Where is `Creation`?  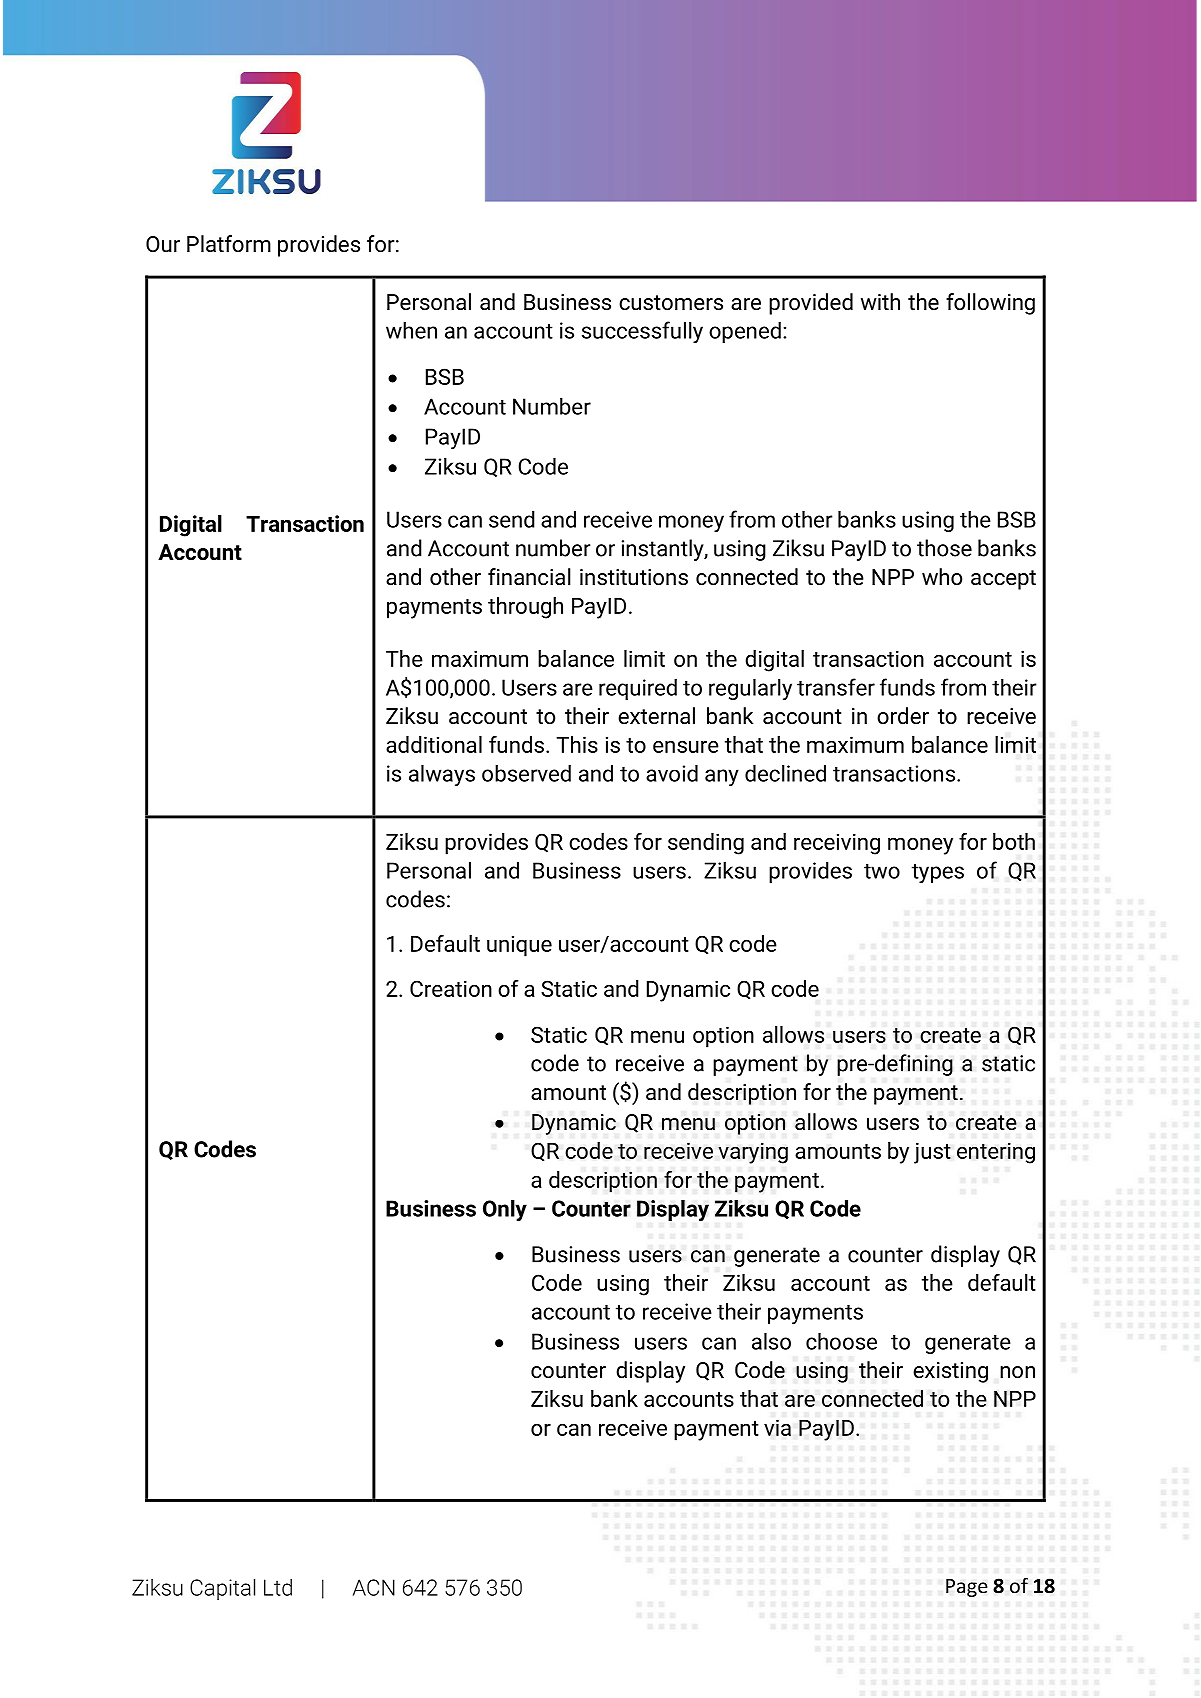 Creation is located at coordinates (451, 988).
